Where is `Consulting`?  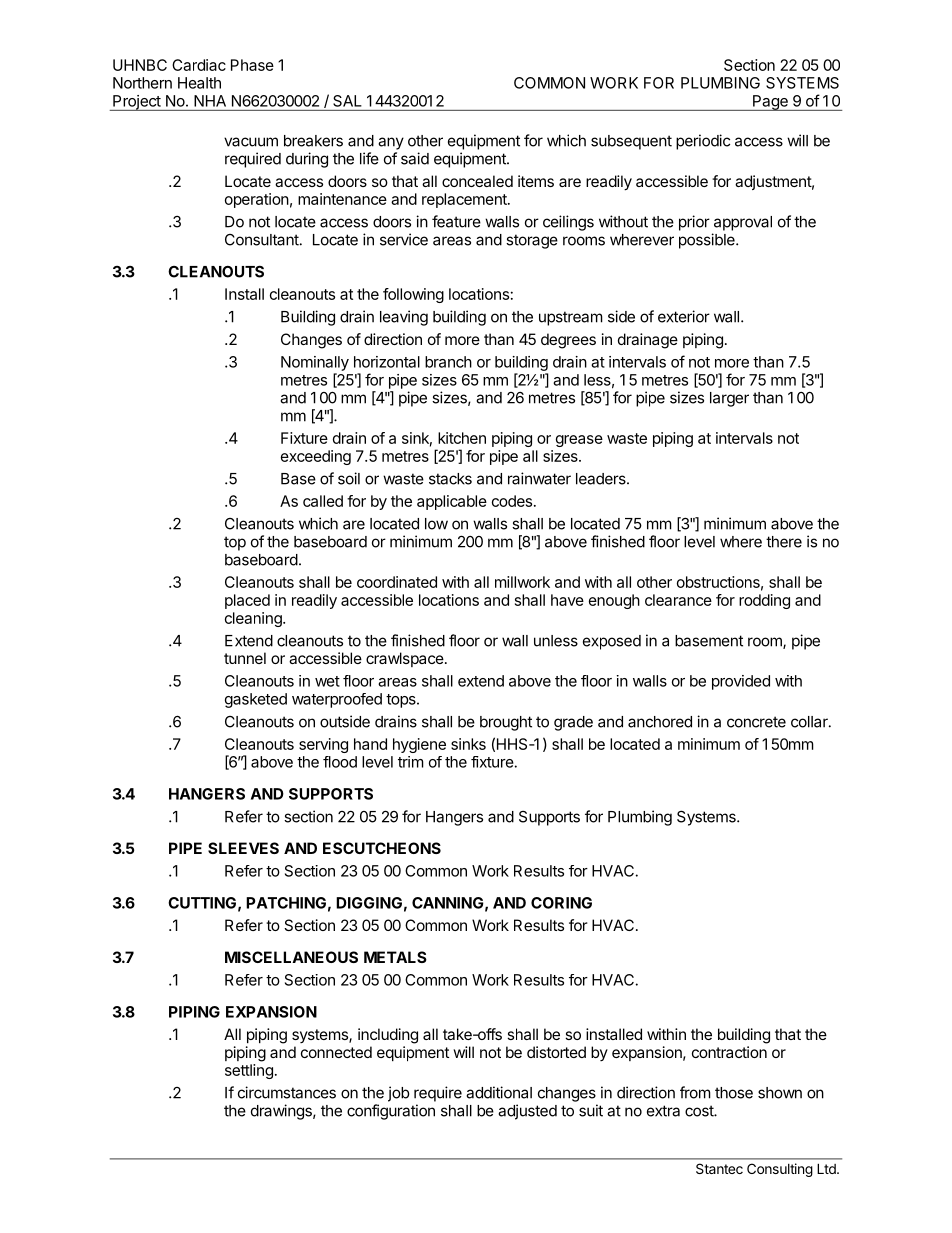 Consulting is located at coordinates (780, 1170).
